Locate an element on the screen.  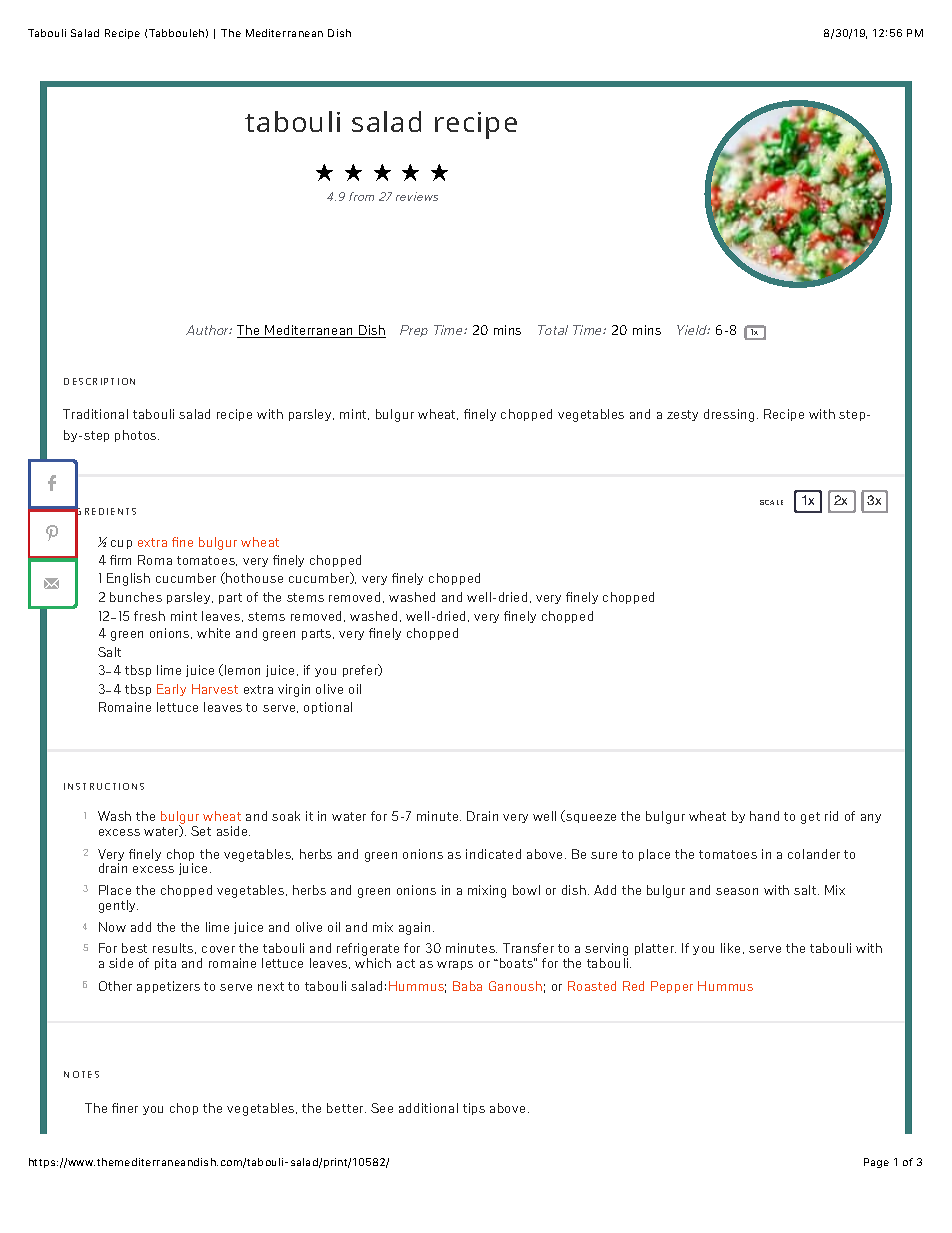
Page is located at coordinates (876, 1163).
